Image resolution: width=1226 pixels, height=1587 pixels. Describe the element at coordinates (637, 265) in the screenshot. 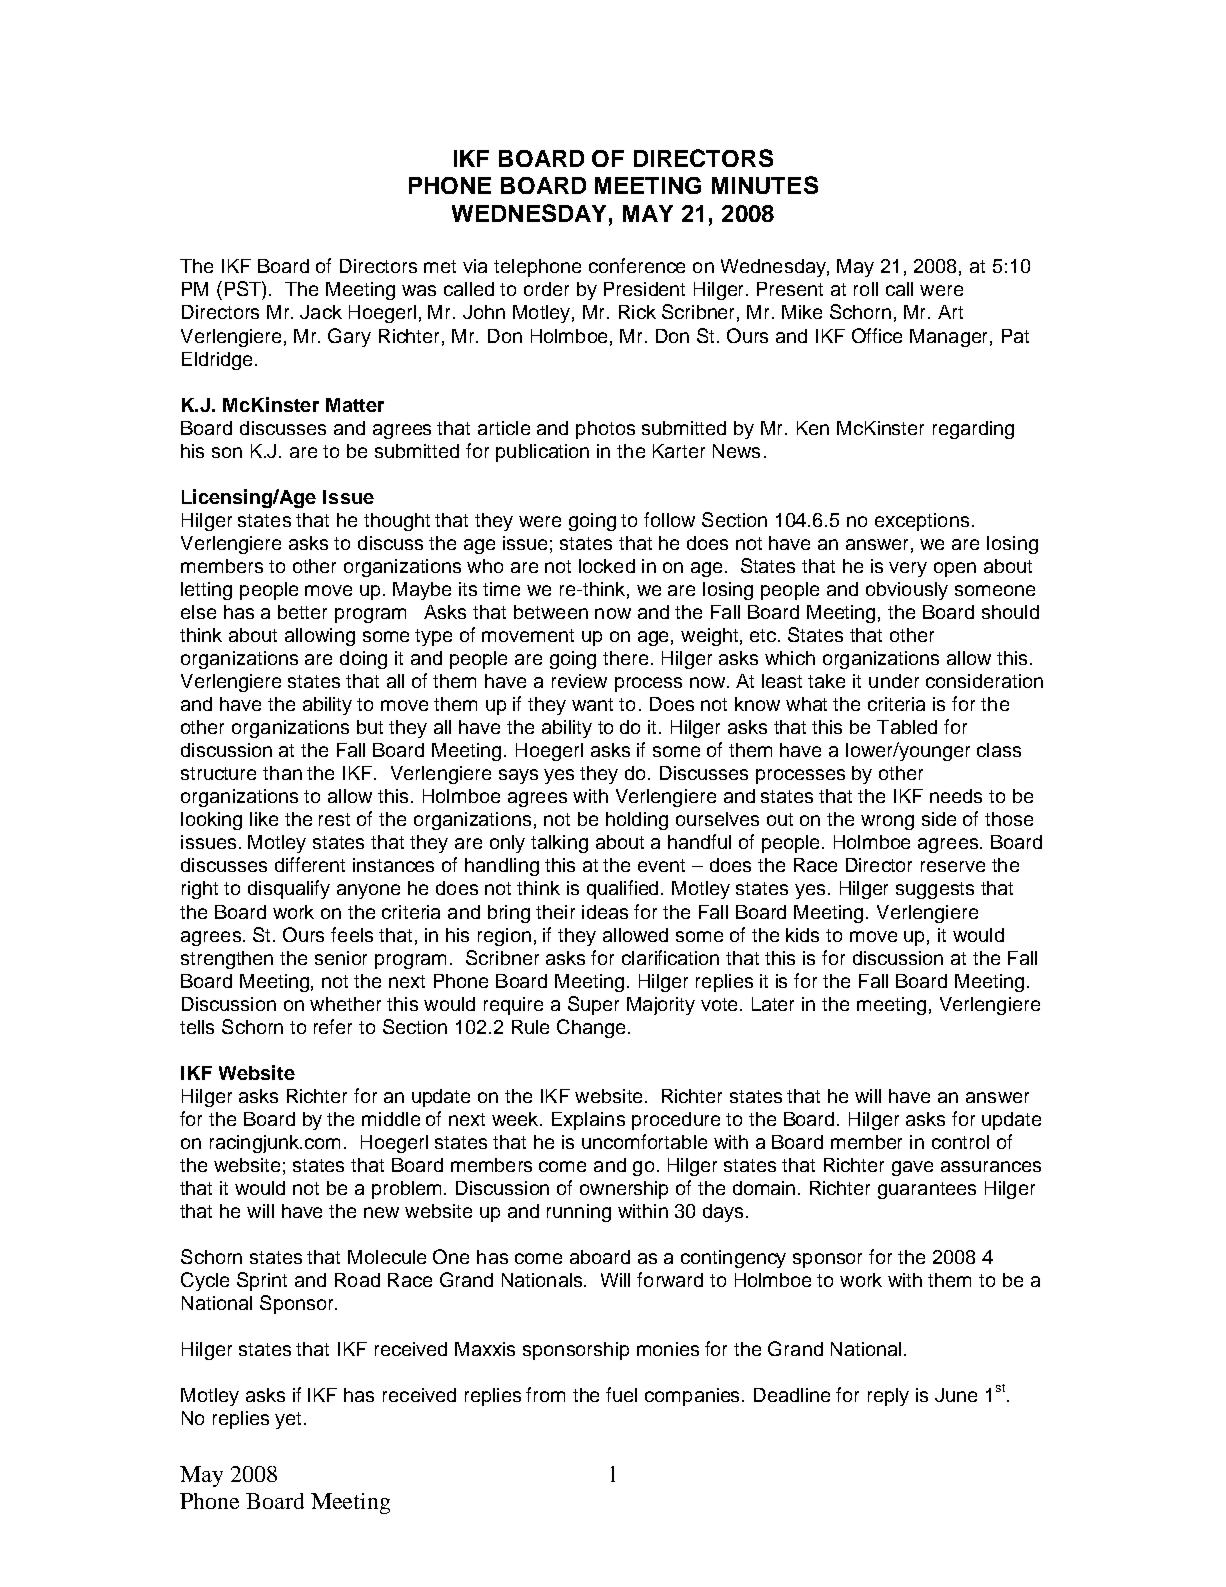

I see `conference` at that location.
